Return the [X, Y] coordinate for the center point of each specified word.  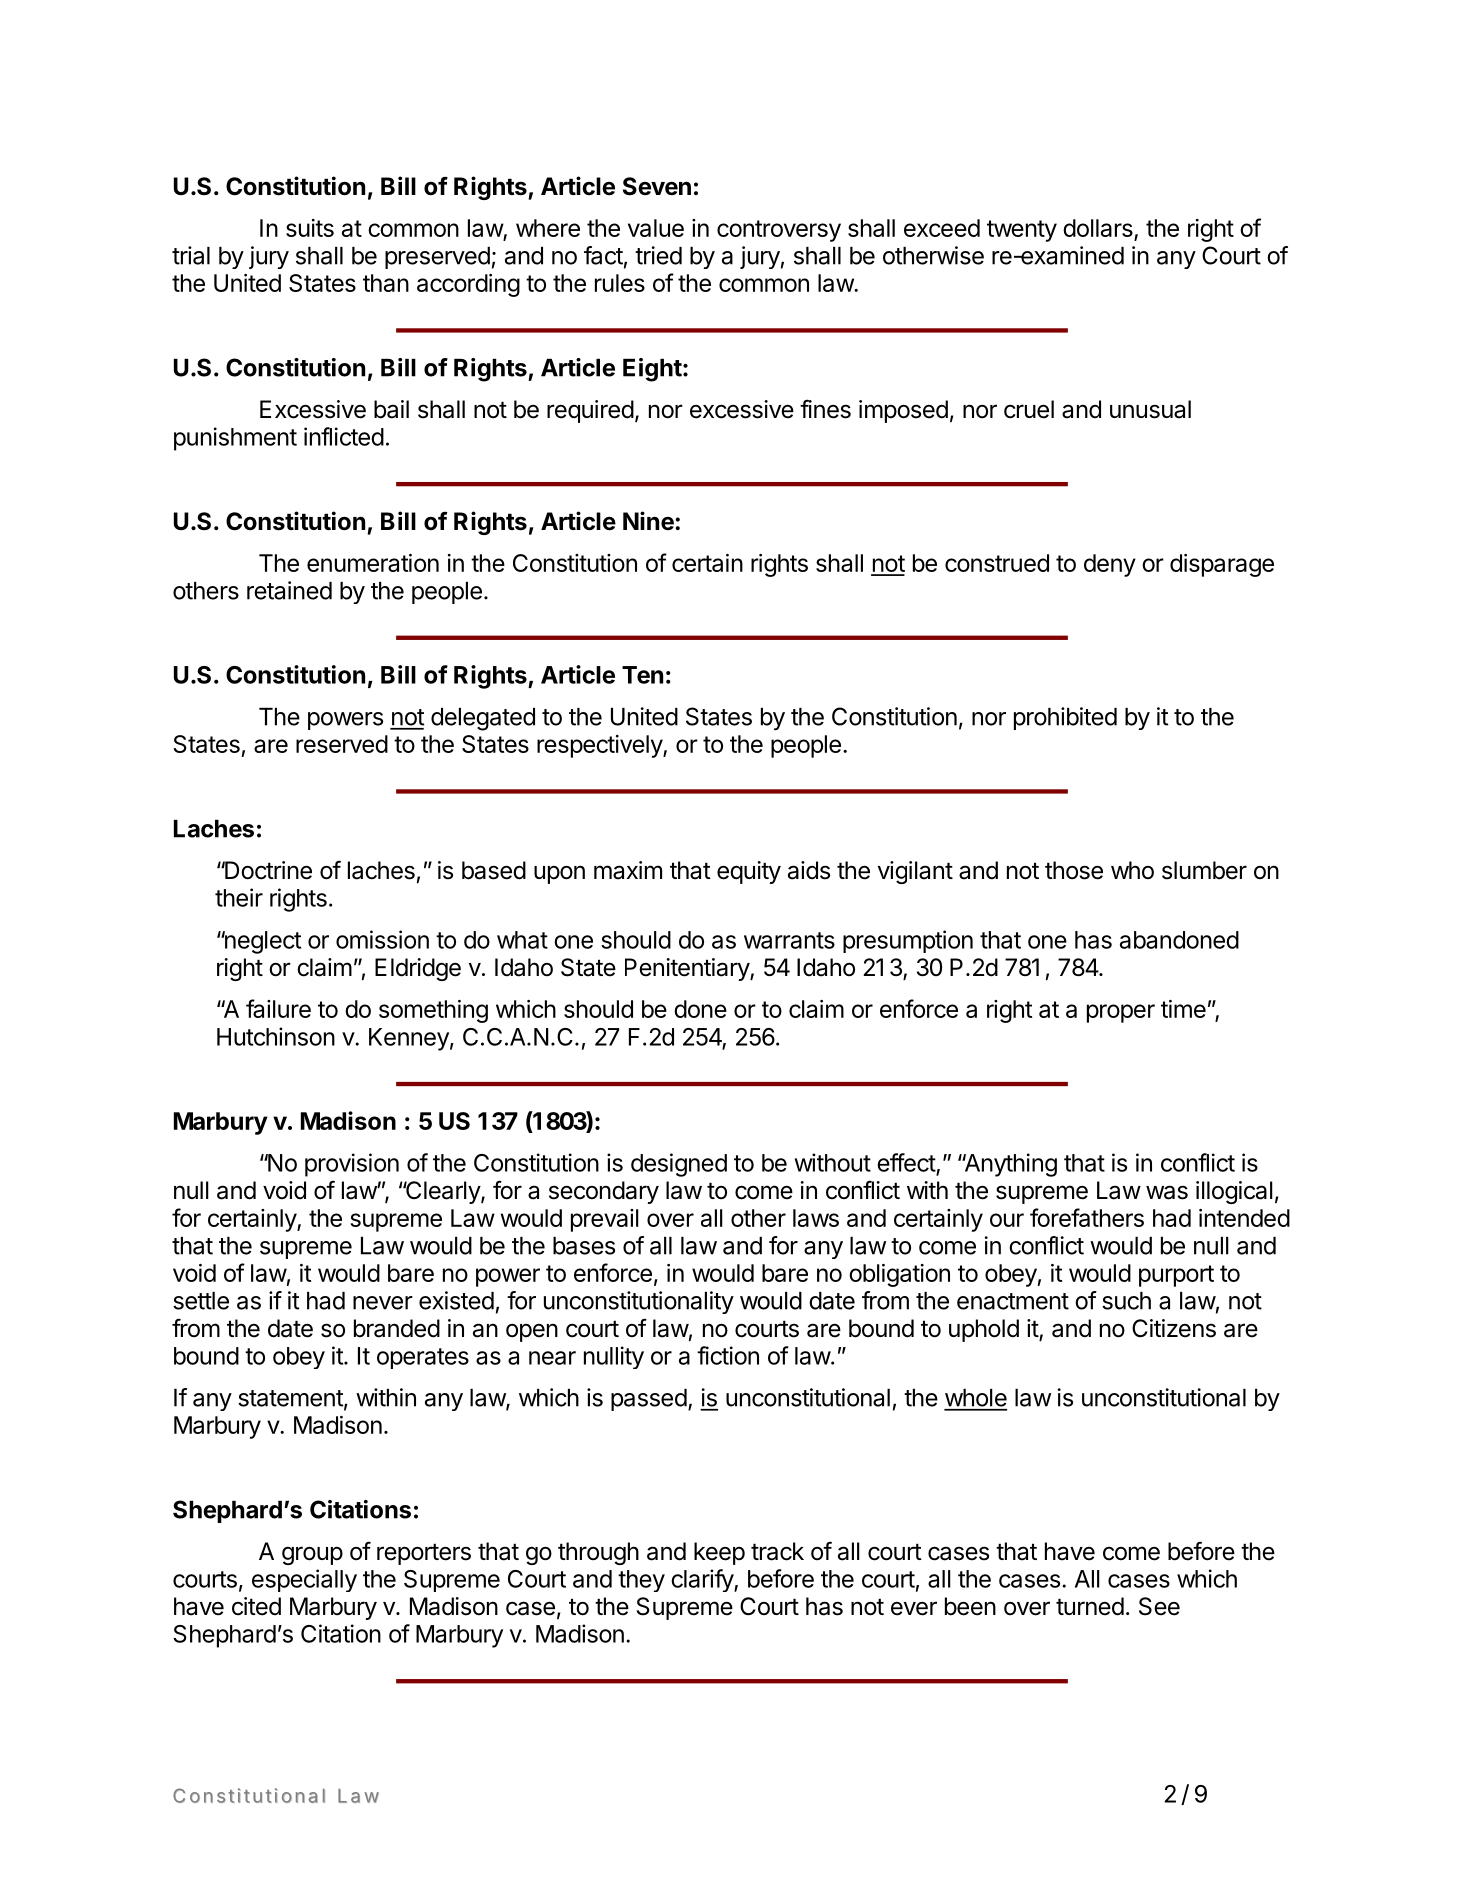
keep [719, 1553]
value [656, 228]
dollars [1099, 229]
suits [310, 228]
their [239, 897]
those [1074, 870]
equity [749, 872]
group [312, 1555]
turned [1090, 1606]
